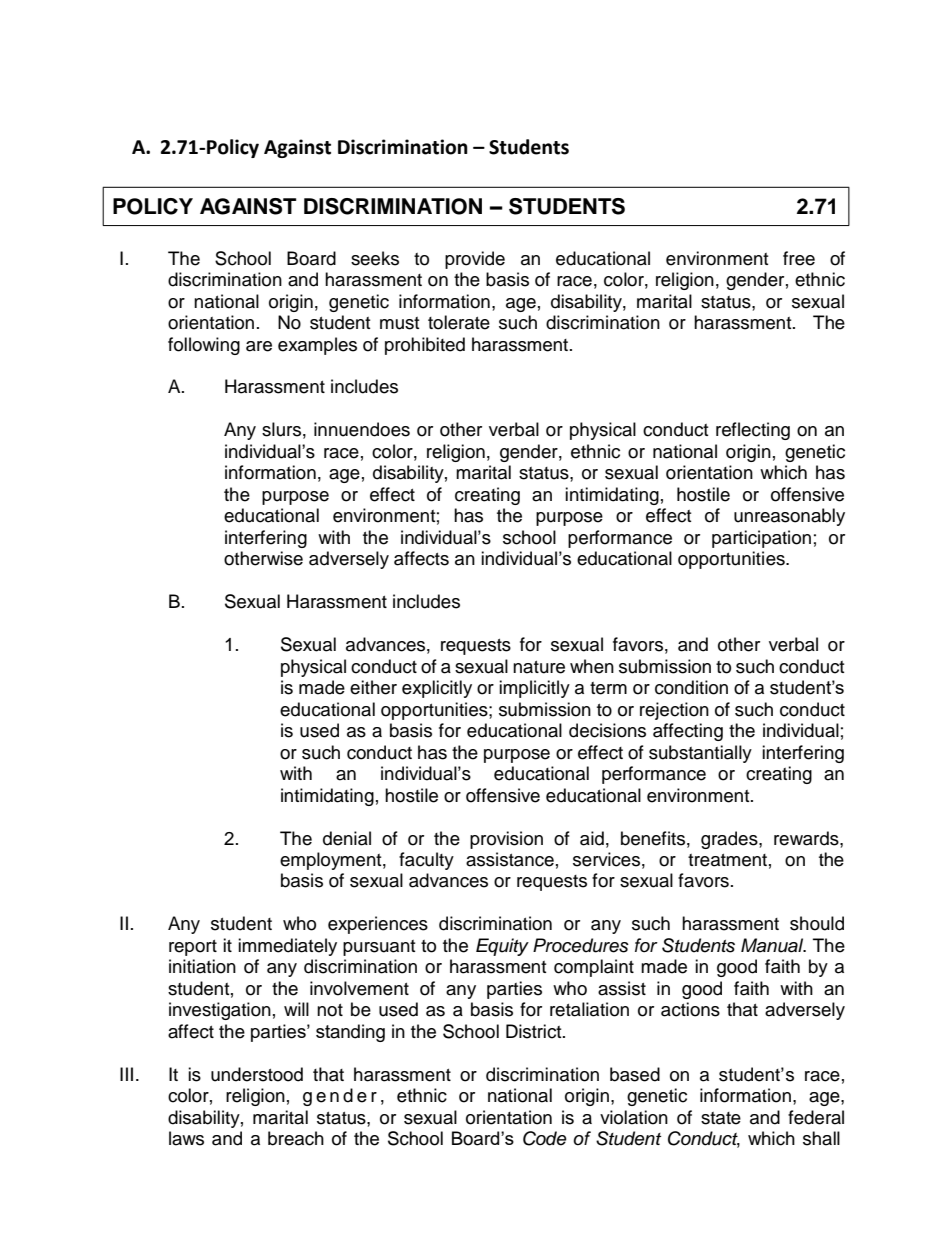  Describe the element at coordinates (506, 840) in the page. I see `provision` at that location.
